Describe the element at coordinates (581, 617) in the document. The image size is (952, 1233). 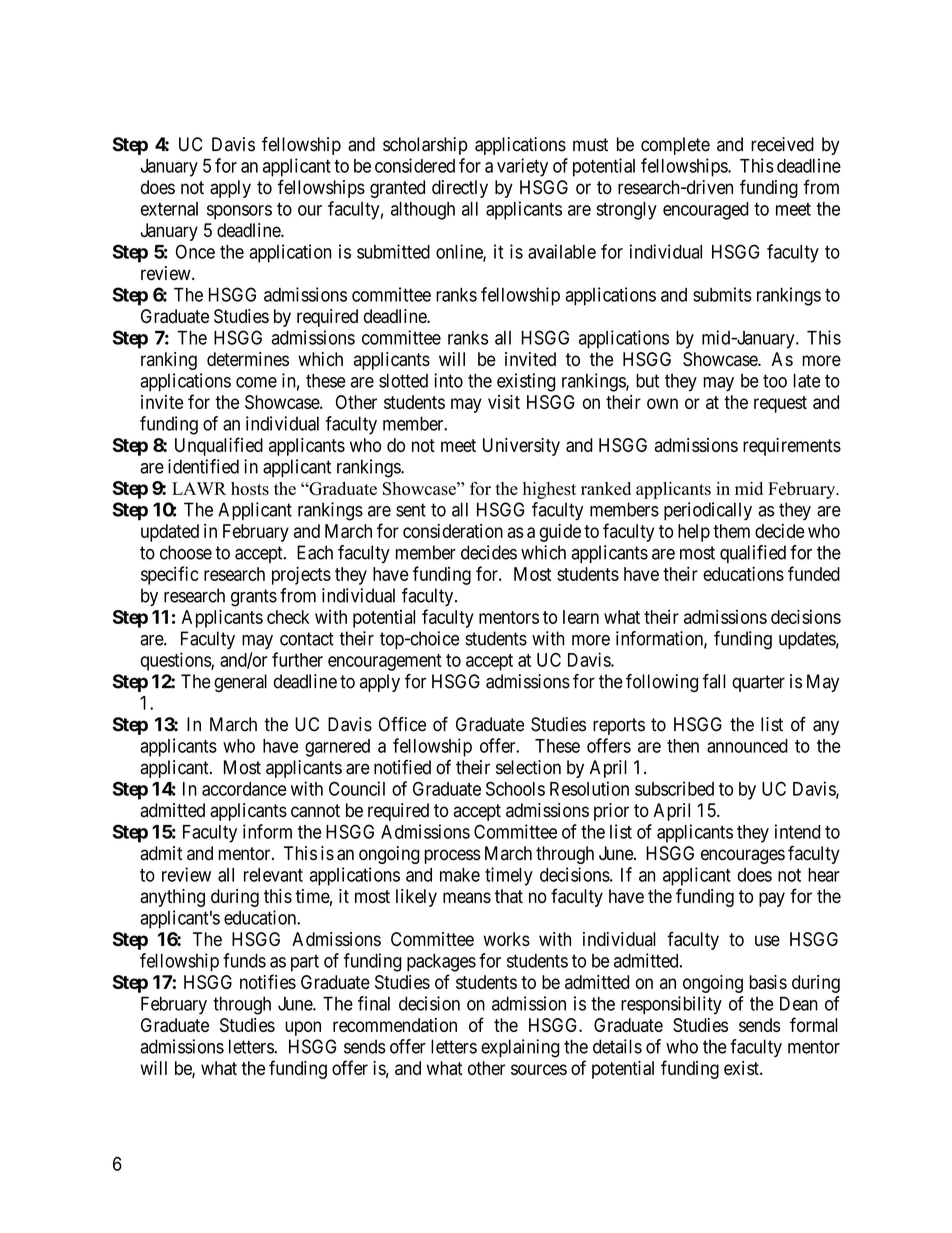
I see `learn` at that location.
